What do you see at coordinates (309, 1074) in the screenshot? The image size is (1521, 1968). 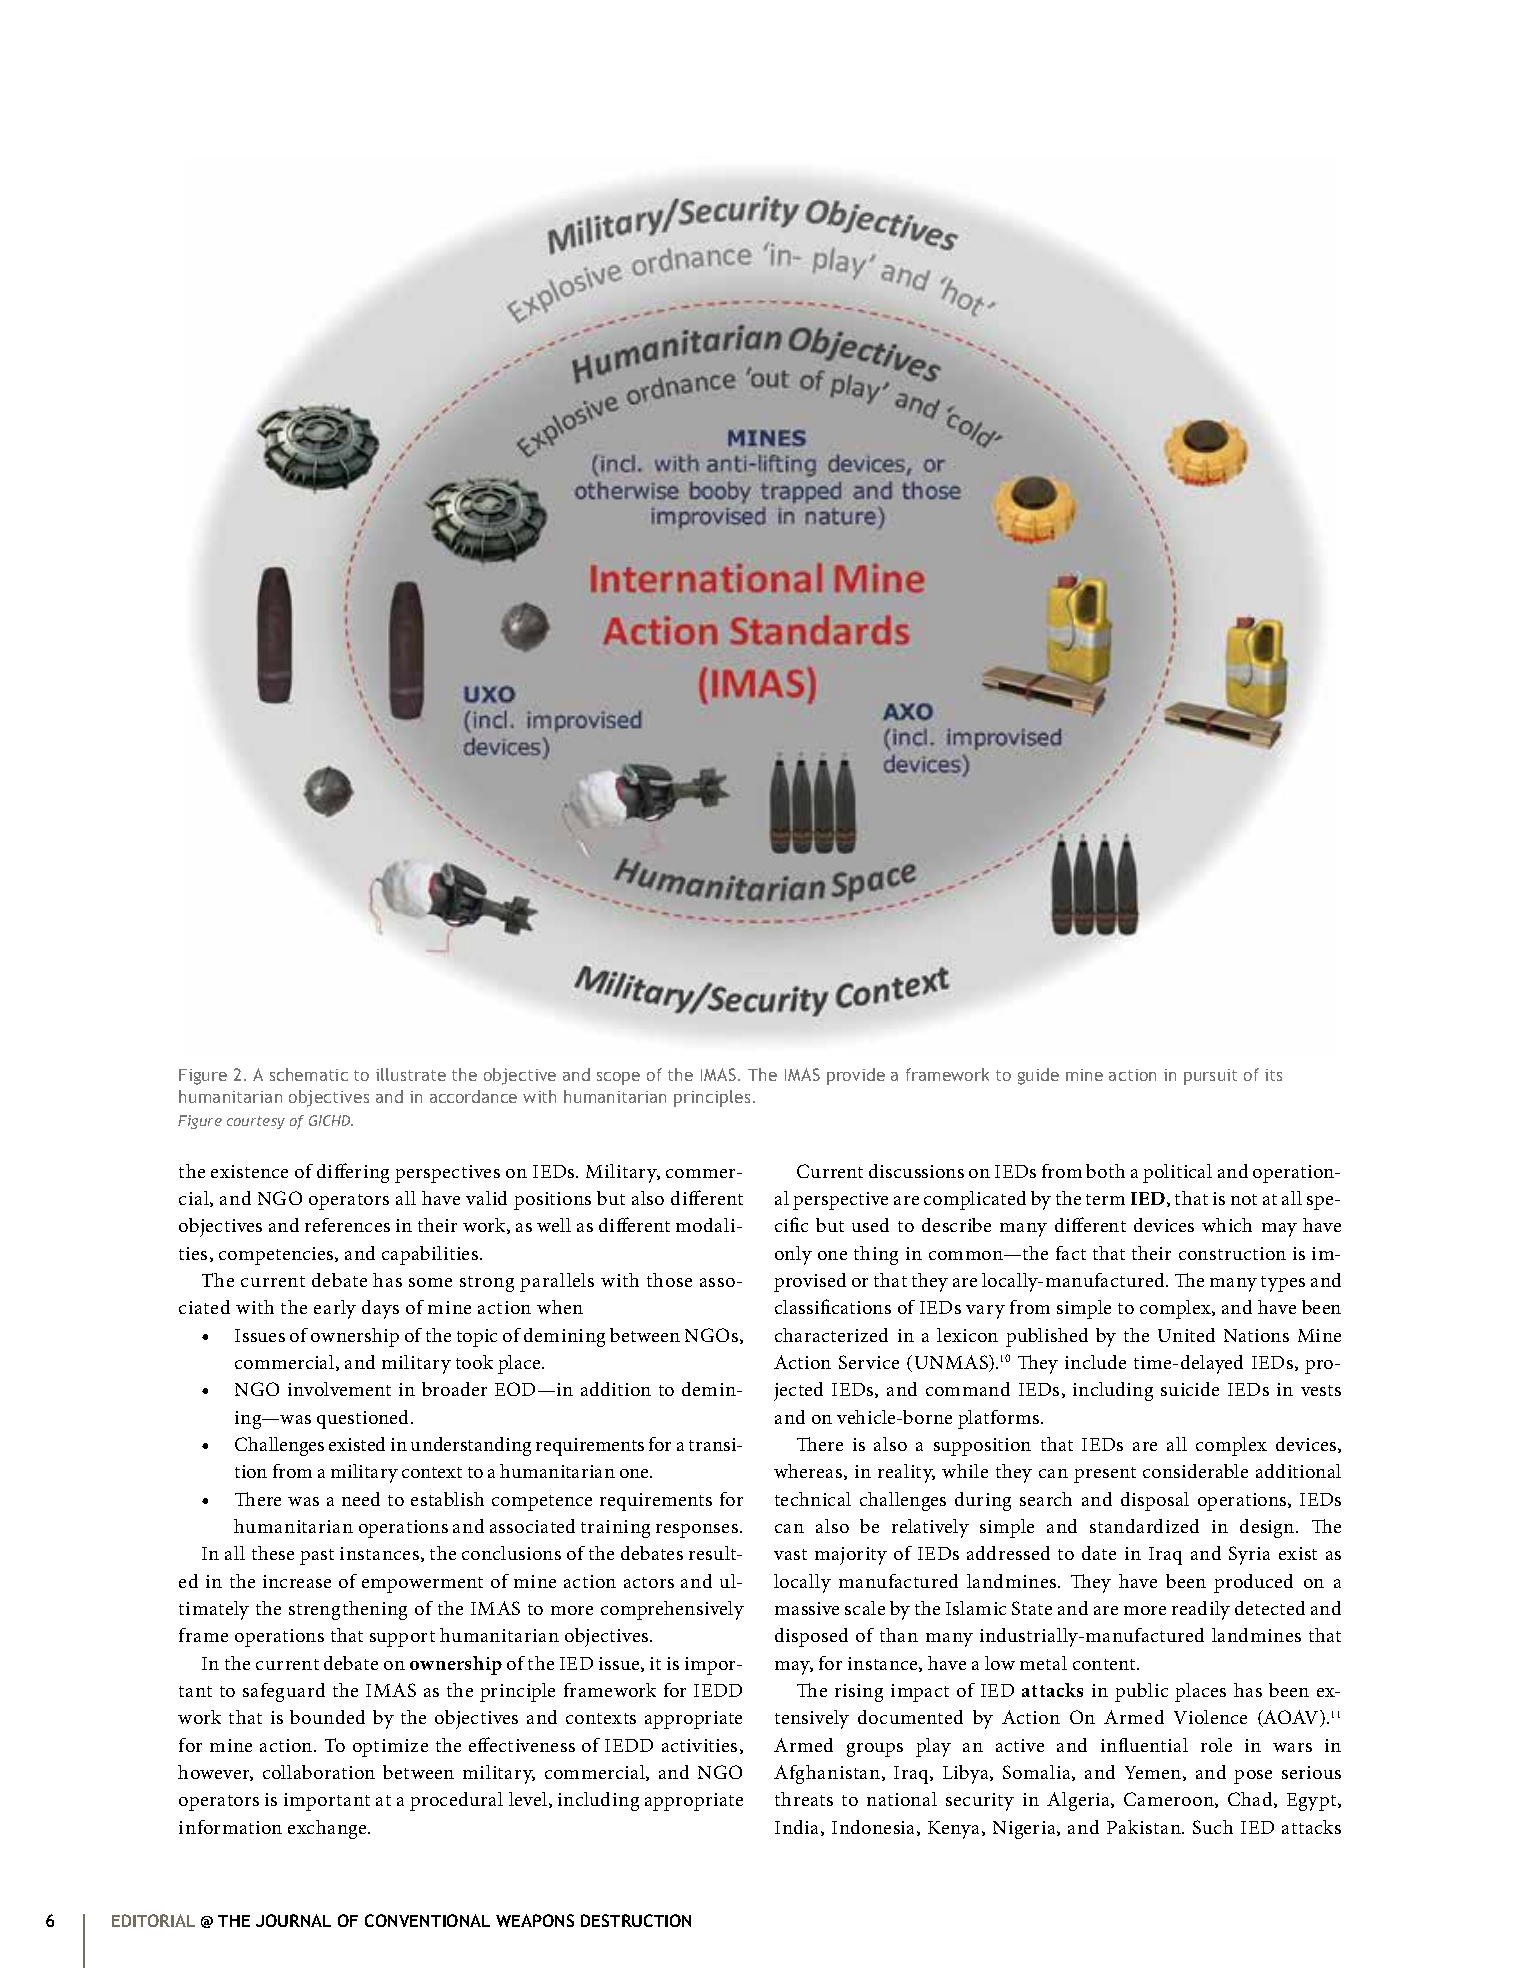 I see `schematic` at bounding box center [309, 1074].
